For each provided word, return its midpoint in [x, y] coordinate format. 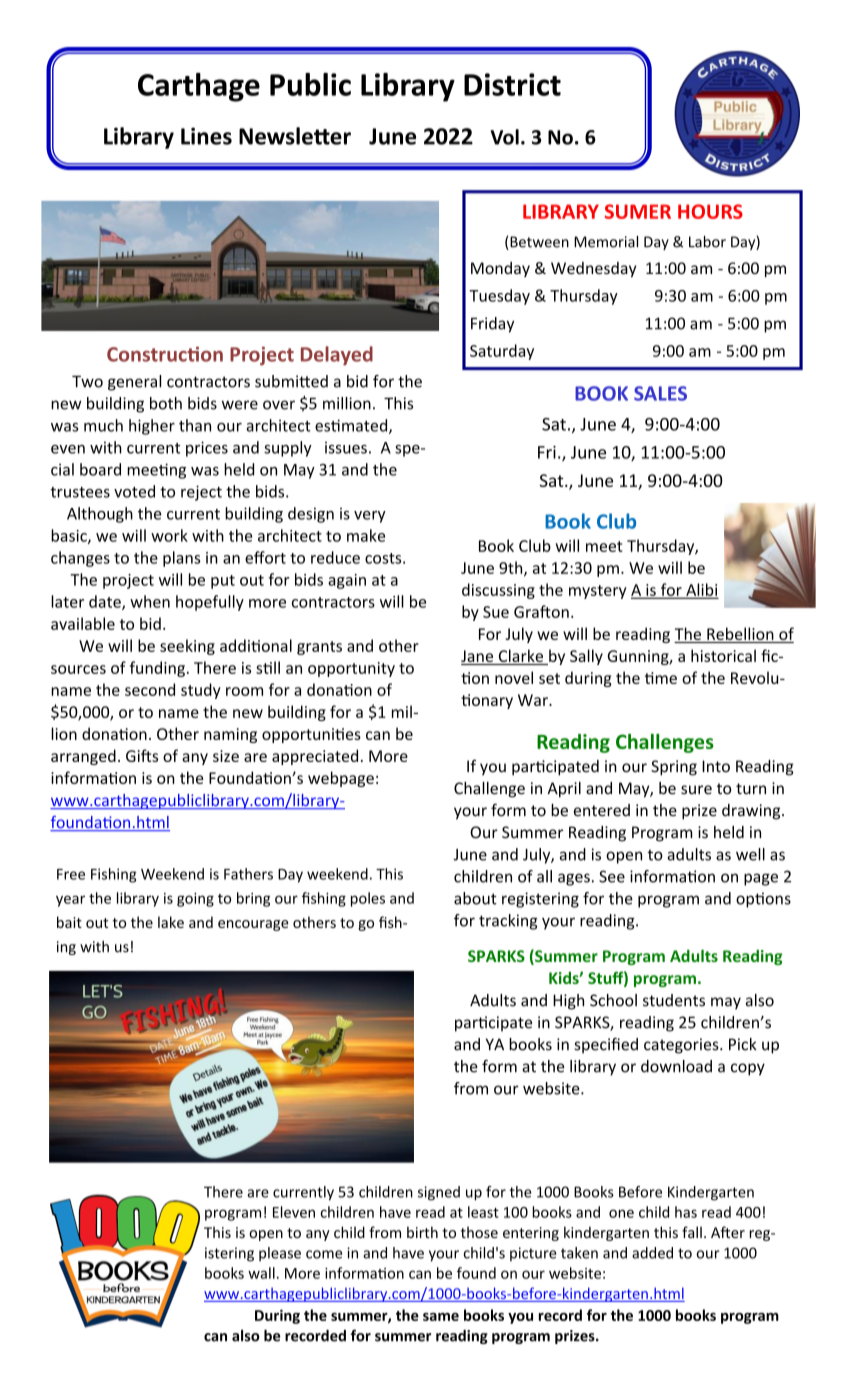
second [150, 689]
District [512, 84]
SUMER [638, 211]
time [661, 678]
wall [261, 1273]
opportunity [351, 669]
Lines [206, 136]
